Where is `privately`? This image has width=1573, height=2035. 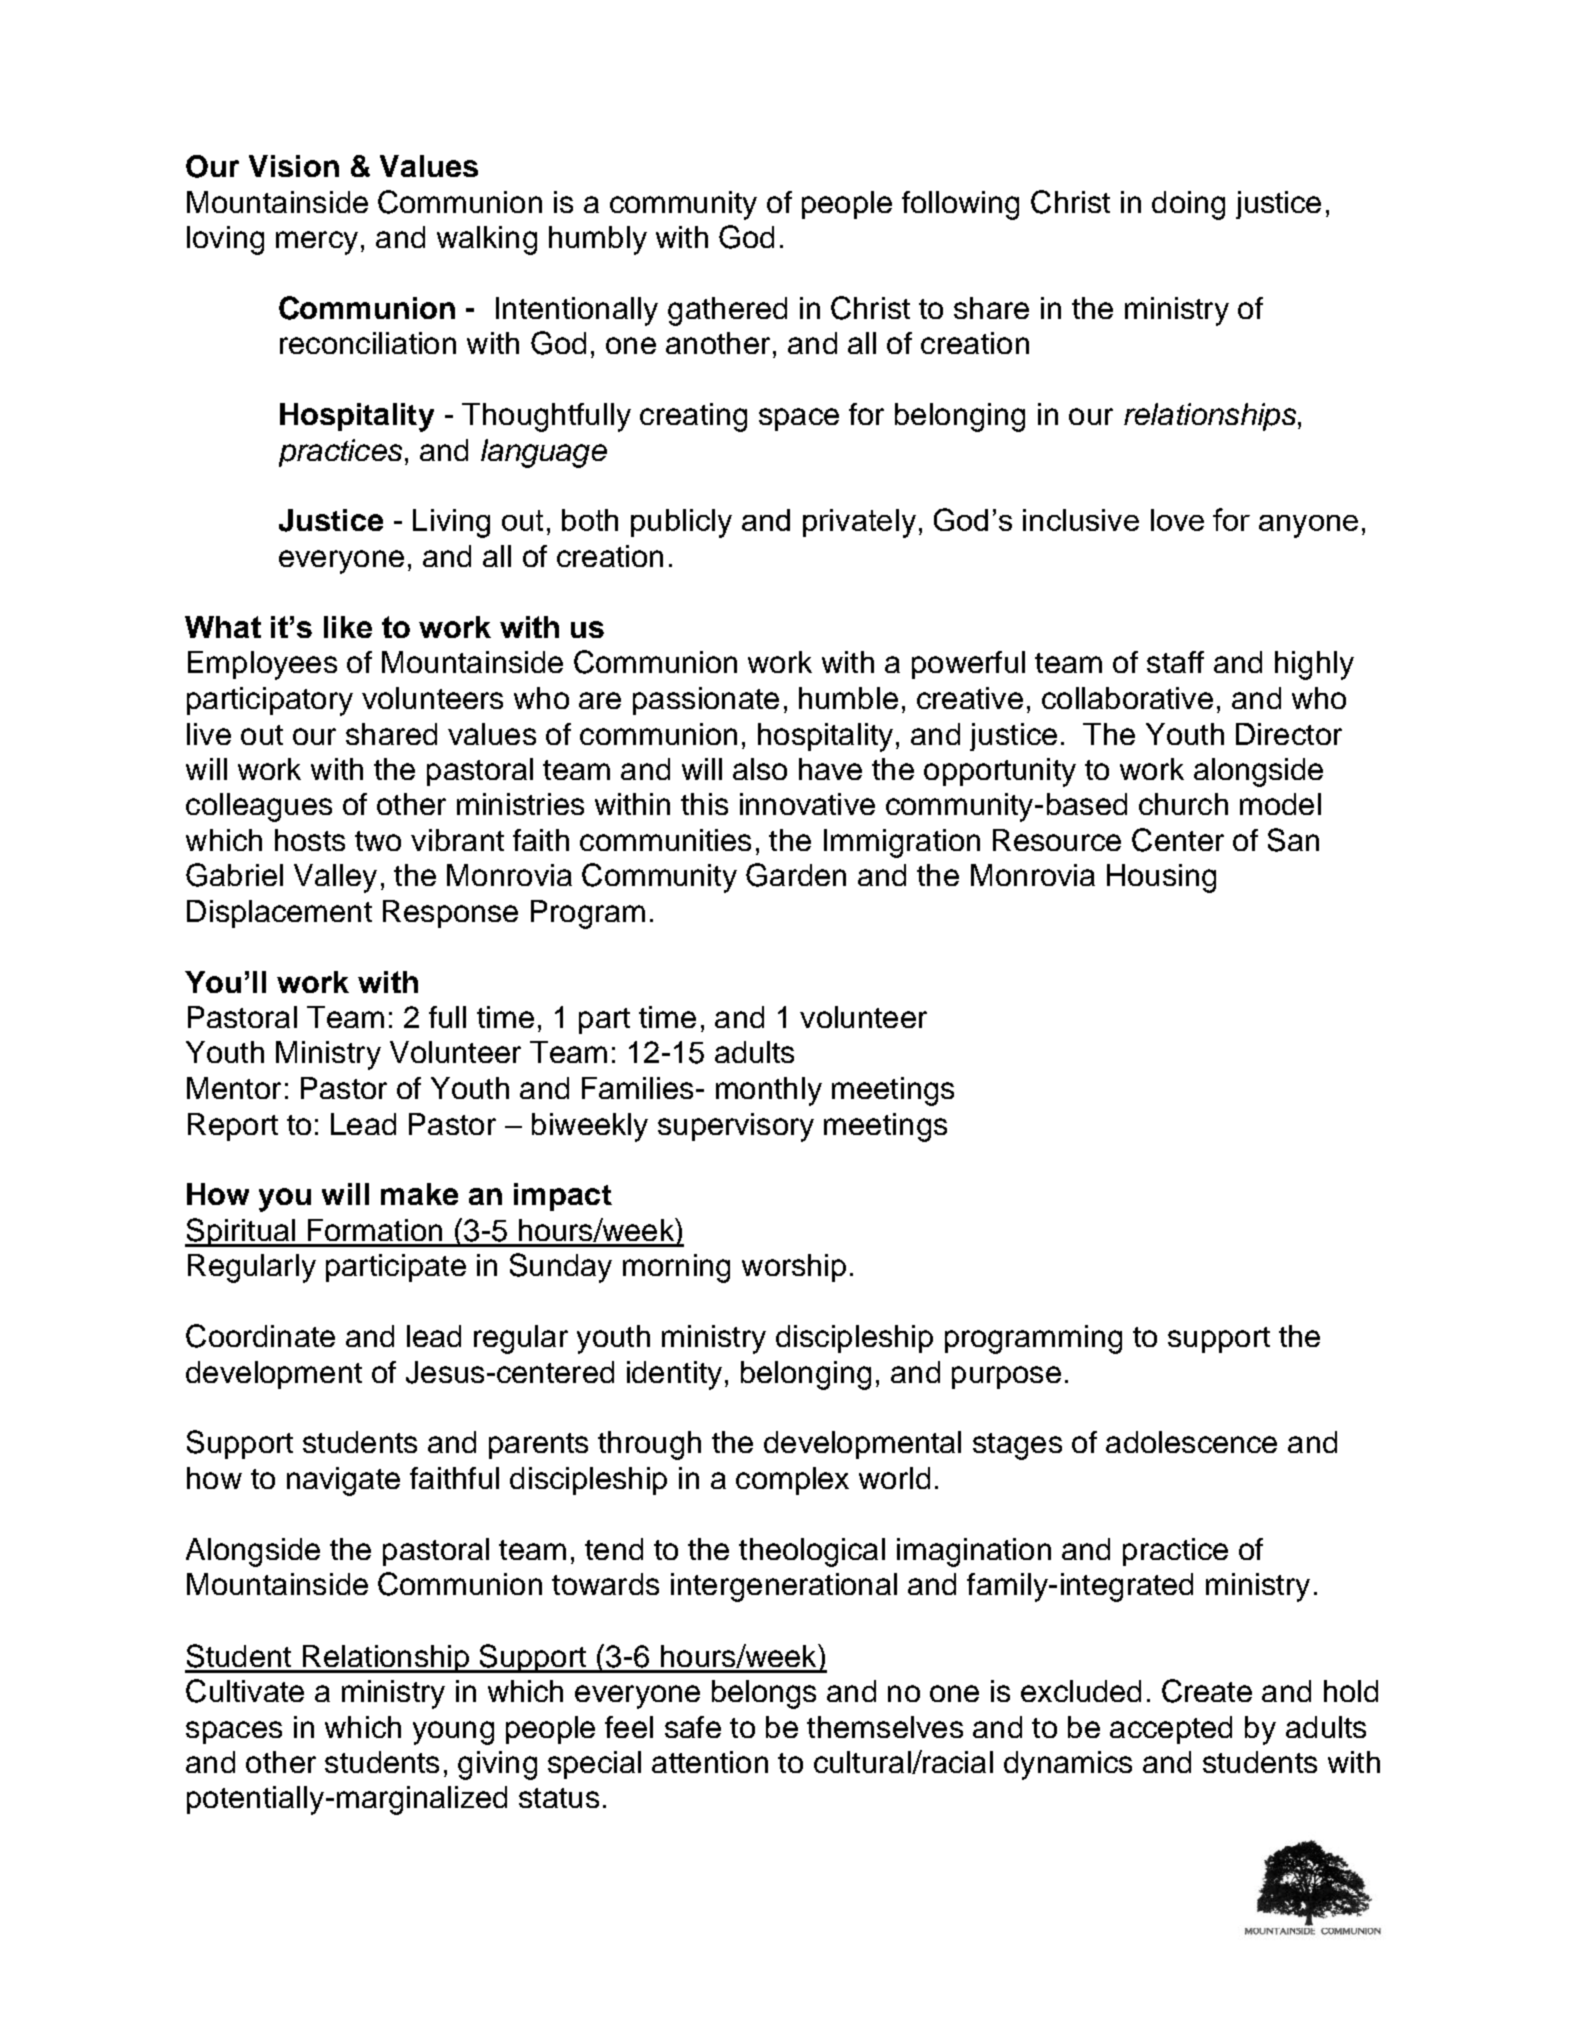 privately is located at coordinates (859, 523).
